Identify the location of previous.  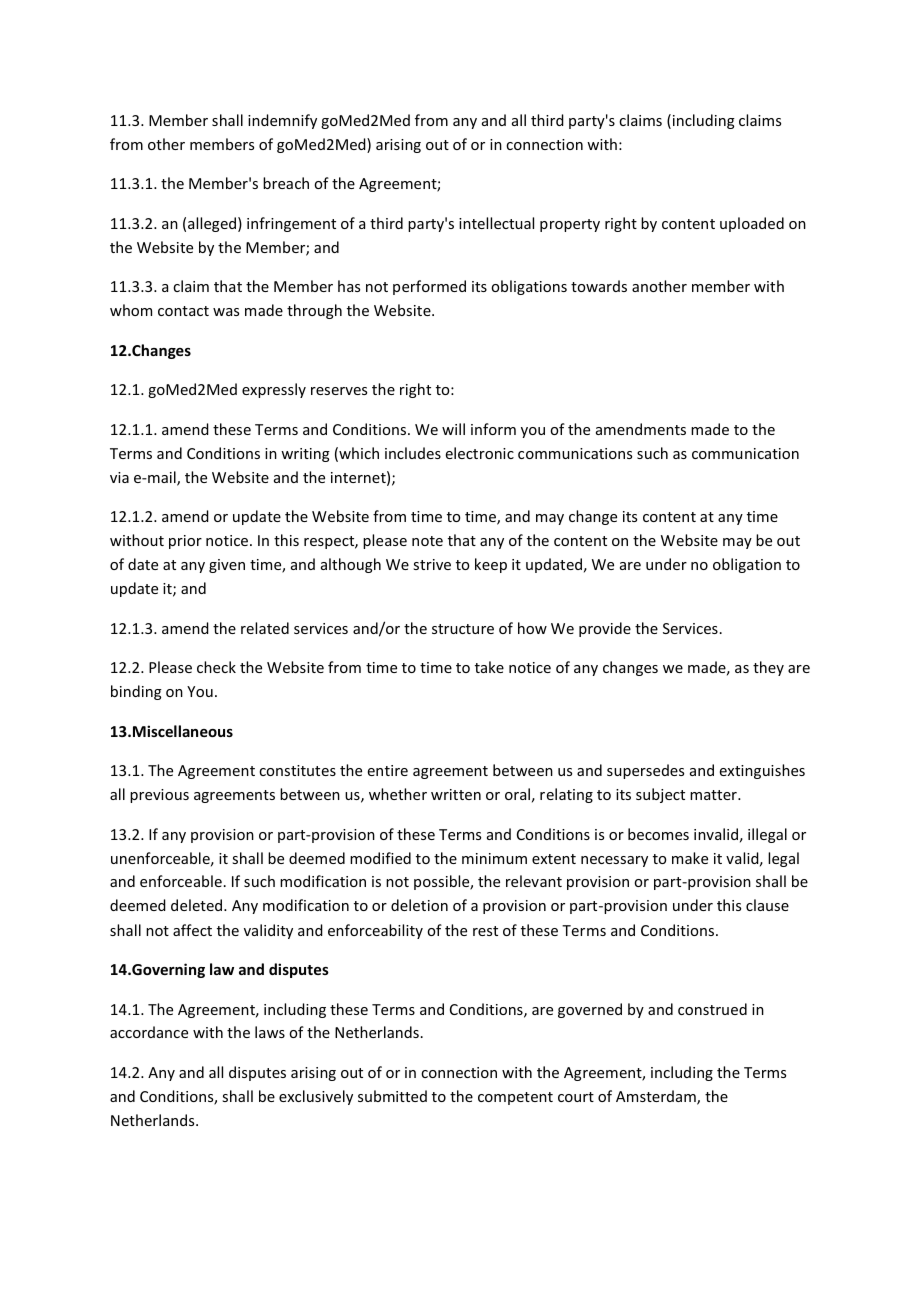
(159, 796).
